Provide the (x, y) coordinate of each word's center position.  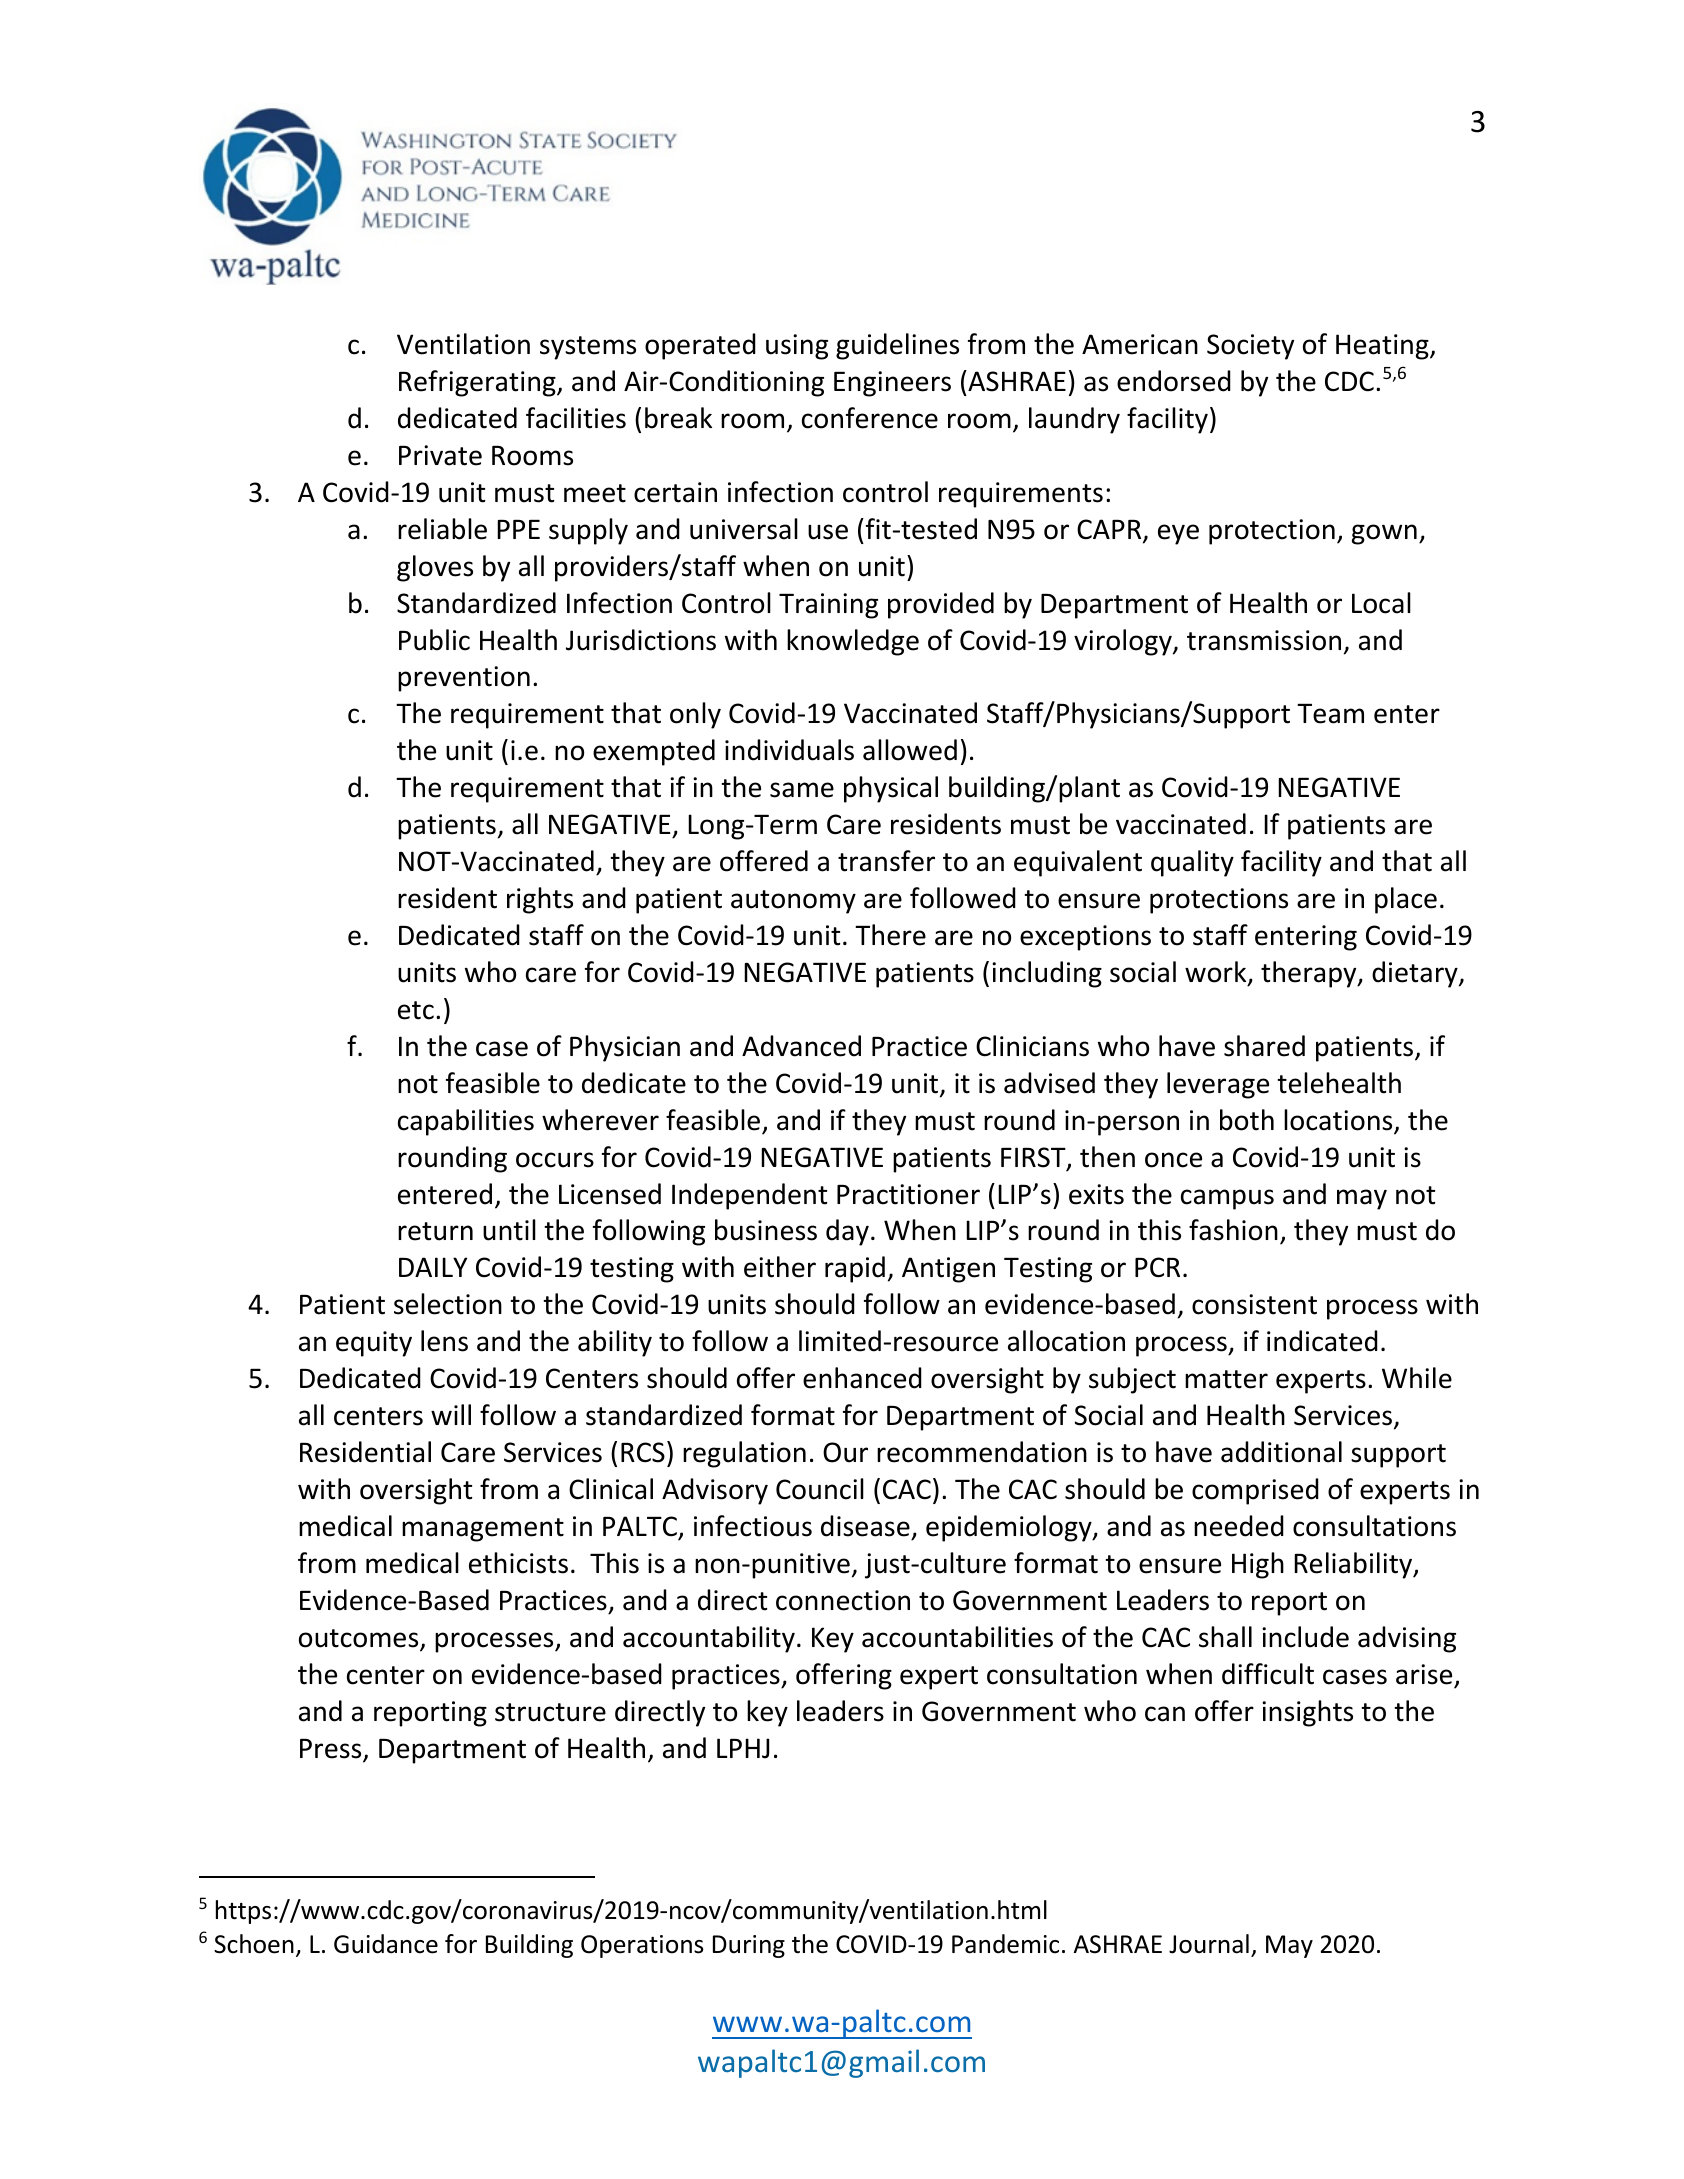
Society (1250, 347)
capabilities (466, 1122)
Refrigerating (478, 383)
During (749, 1946)
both (1247, 1120)
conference (870, 418)
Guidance (386, 1944)
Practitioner (908, 1194)
